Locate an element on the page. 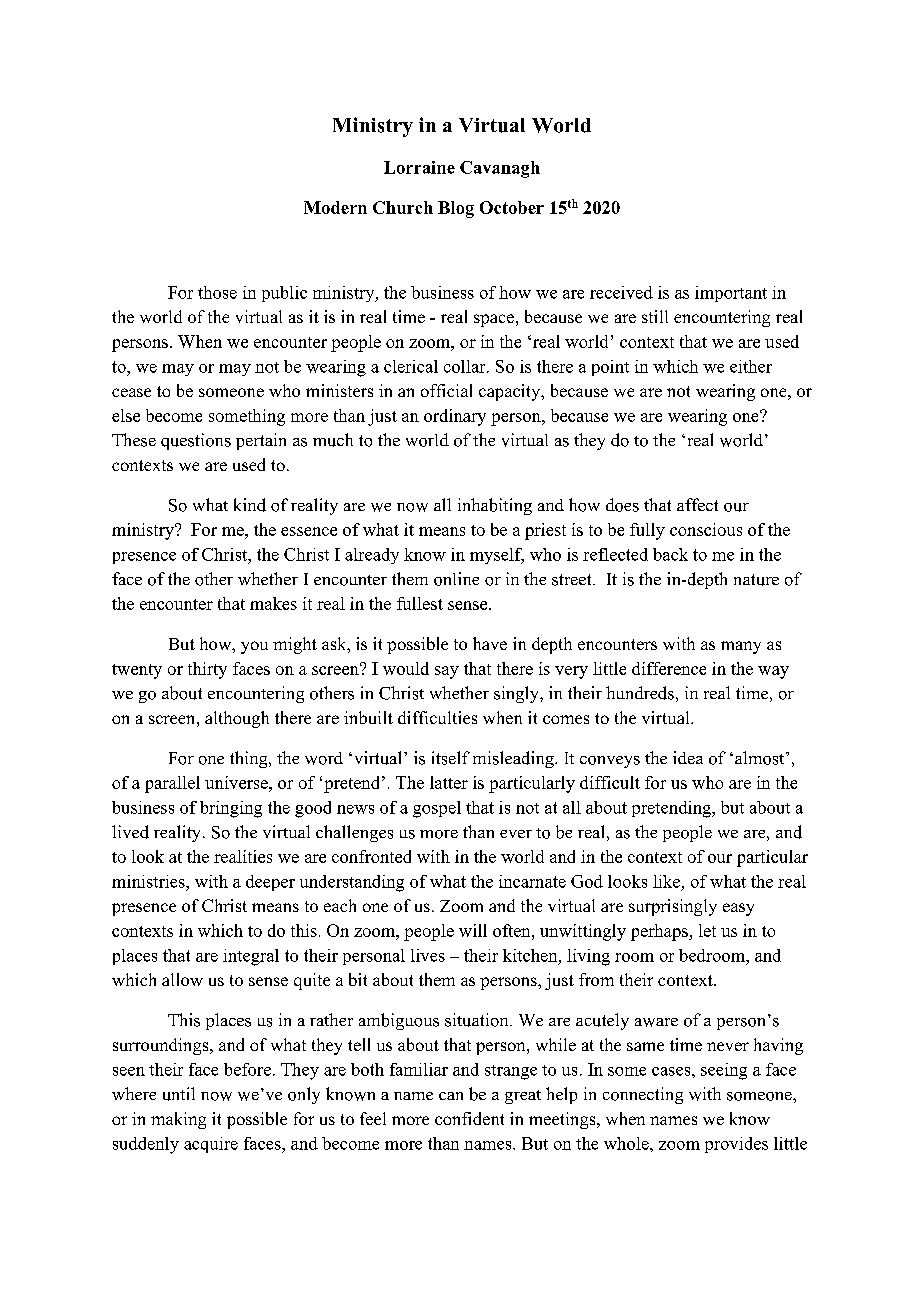  gospel is located at coordinates (437, 809).
